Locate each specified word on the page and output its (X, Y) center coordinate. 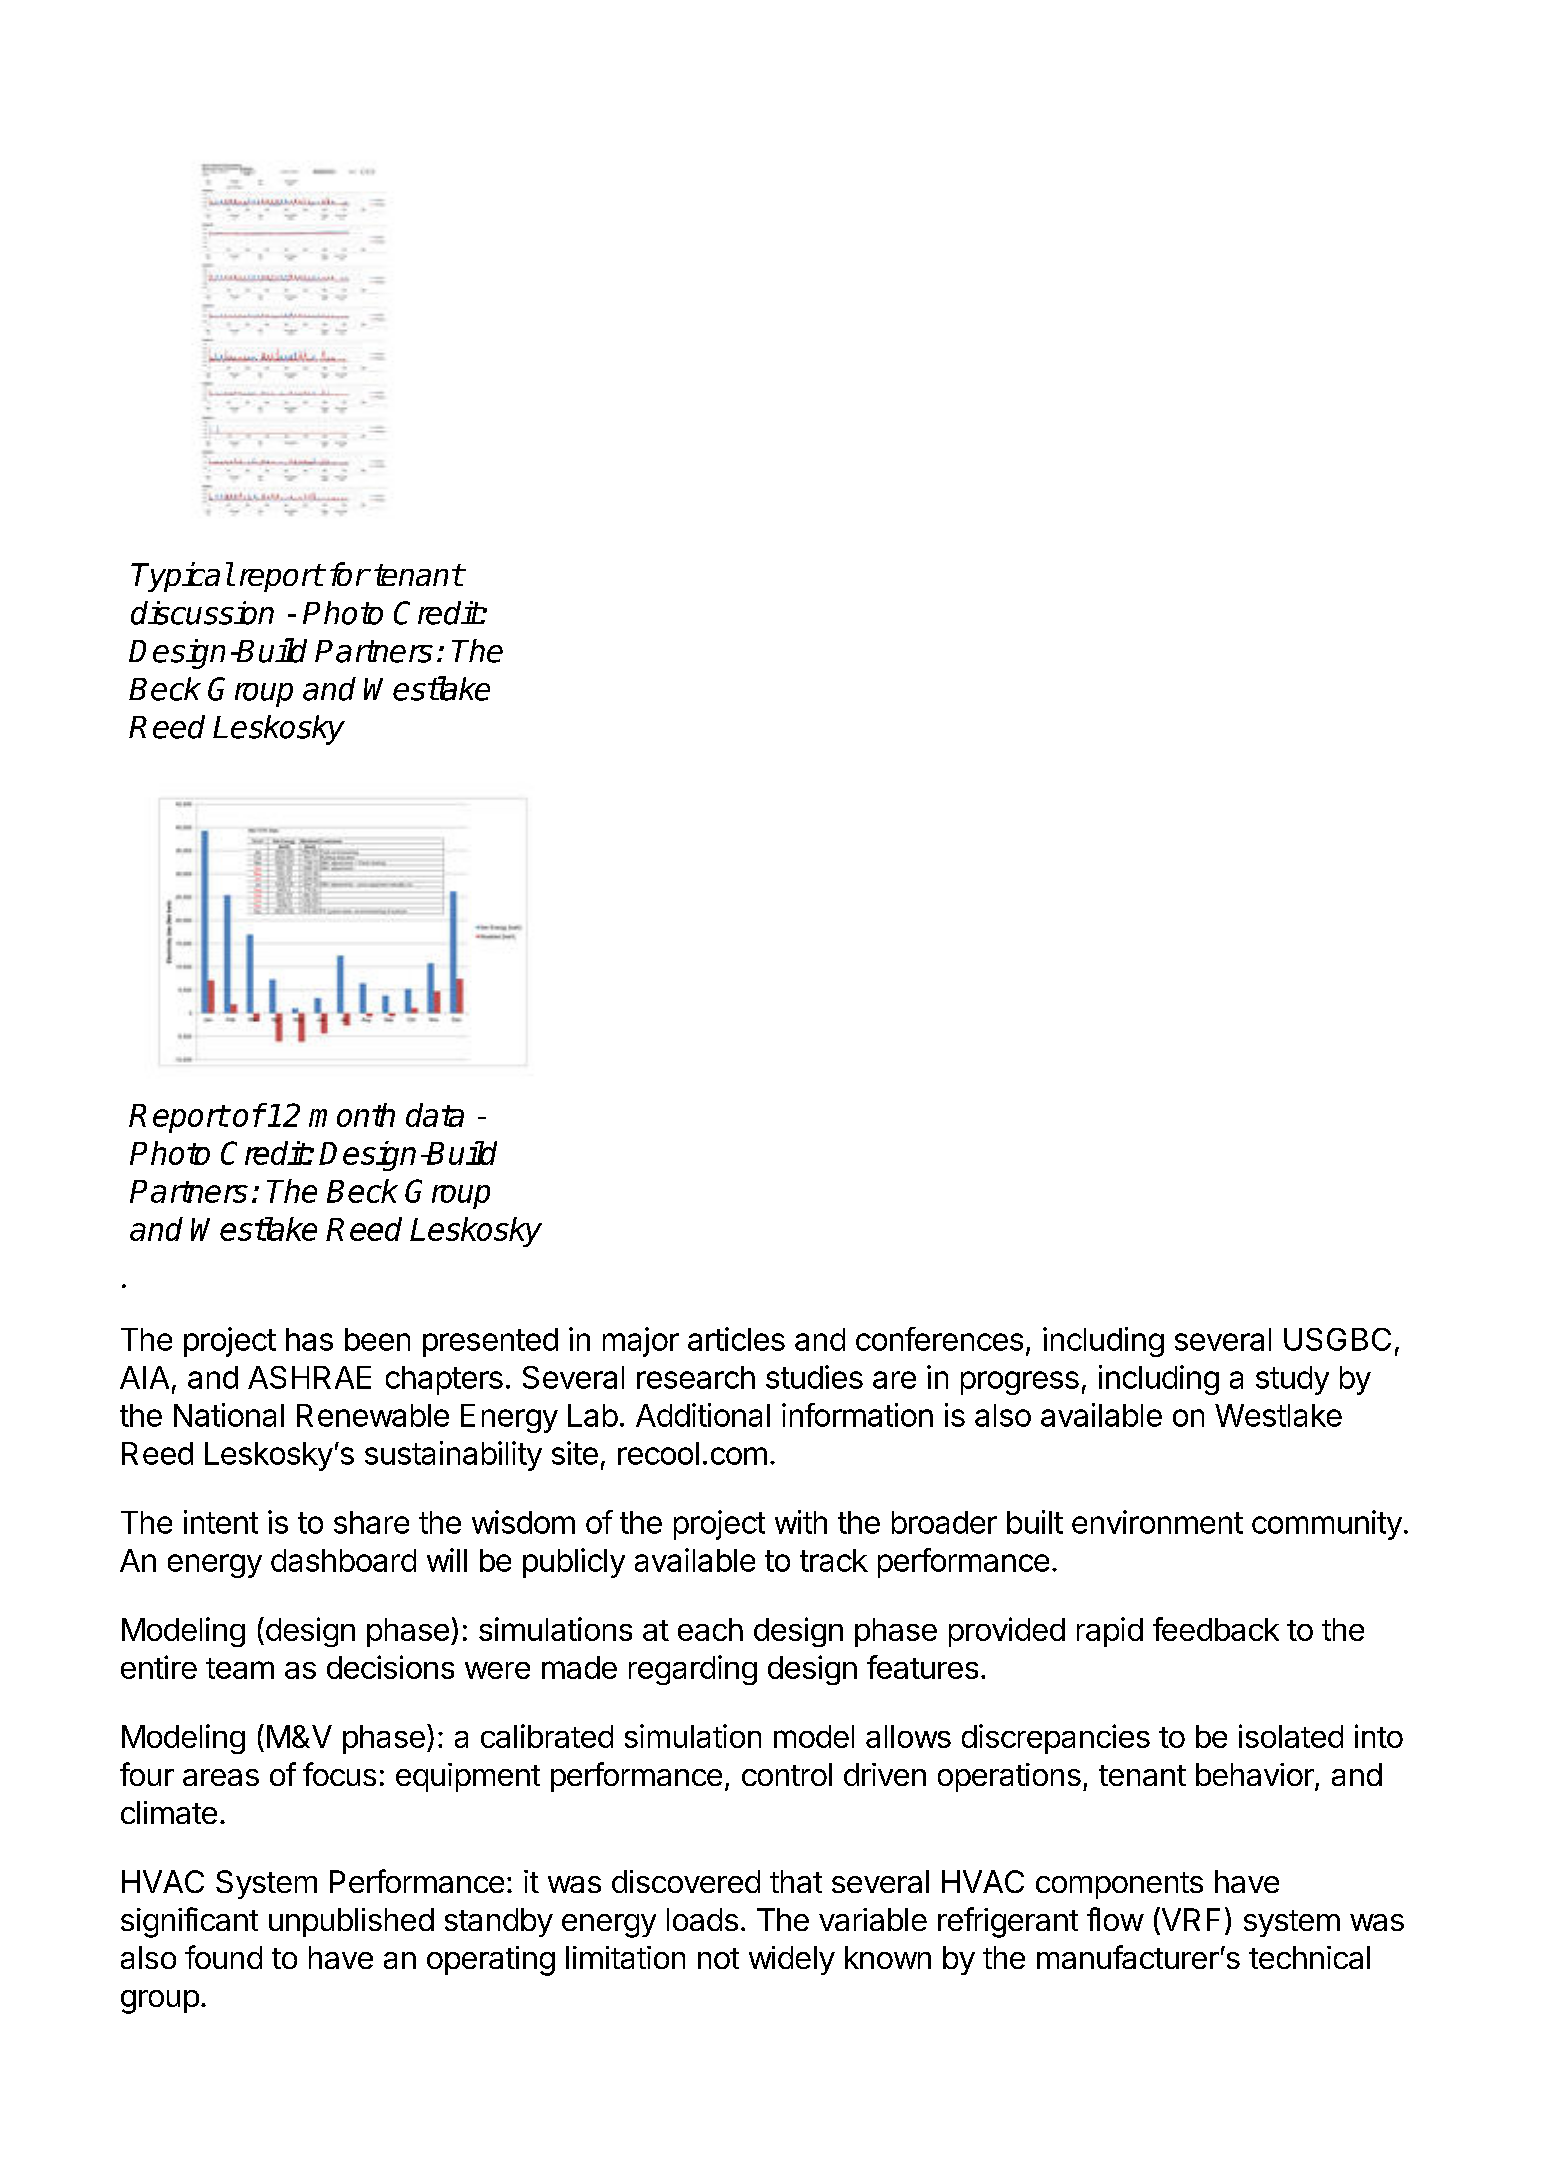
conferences (939, 1339)
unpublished (351, 1922)
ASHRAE (309, 1377)
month (352, 1115)
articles (736, 1339)
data (435, 1115)
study (1292, 1380)
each (710, 1629)
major (641, 1342)
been (377, 1339)
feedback (1216, 1629)
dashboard (343, 1560)
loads (702, 1919)
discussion (202, 613)
